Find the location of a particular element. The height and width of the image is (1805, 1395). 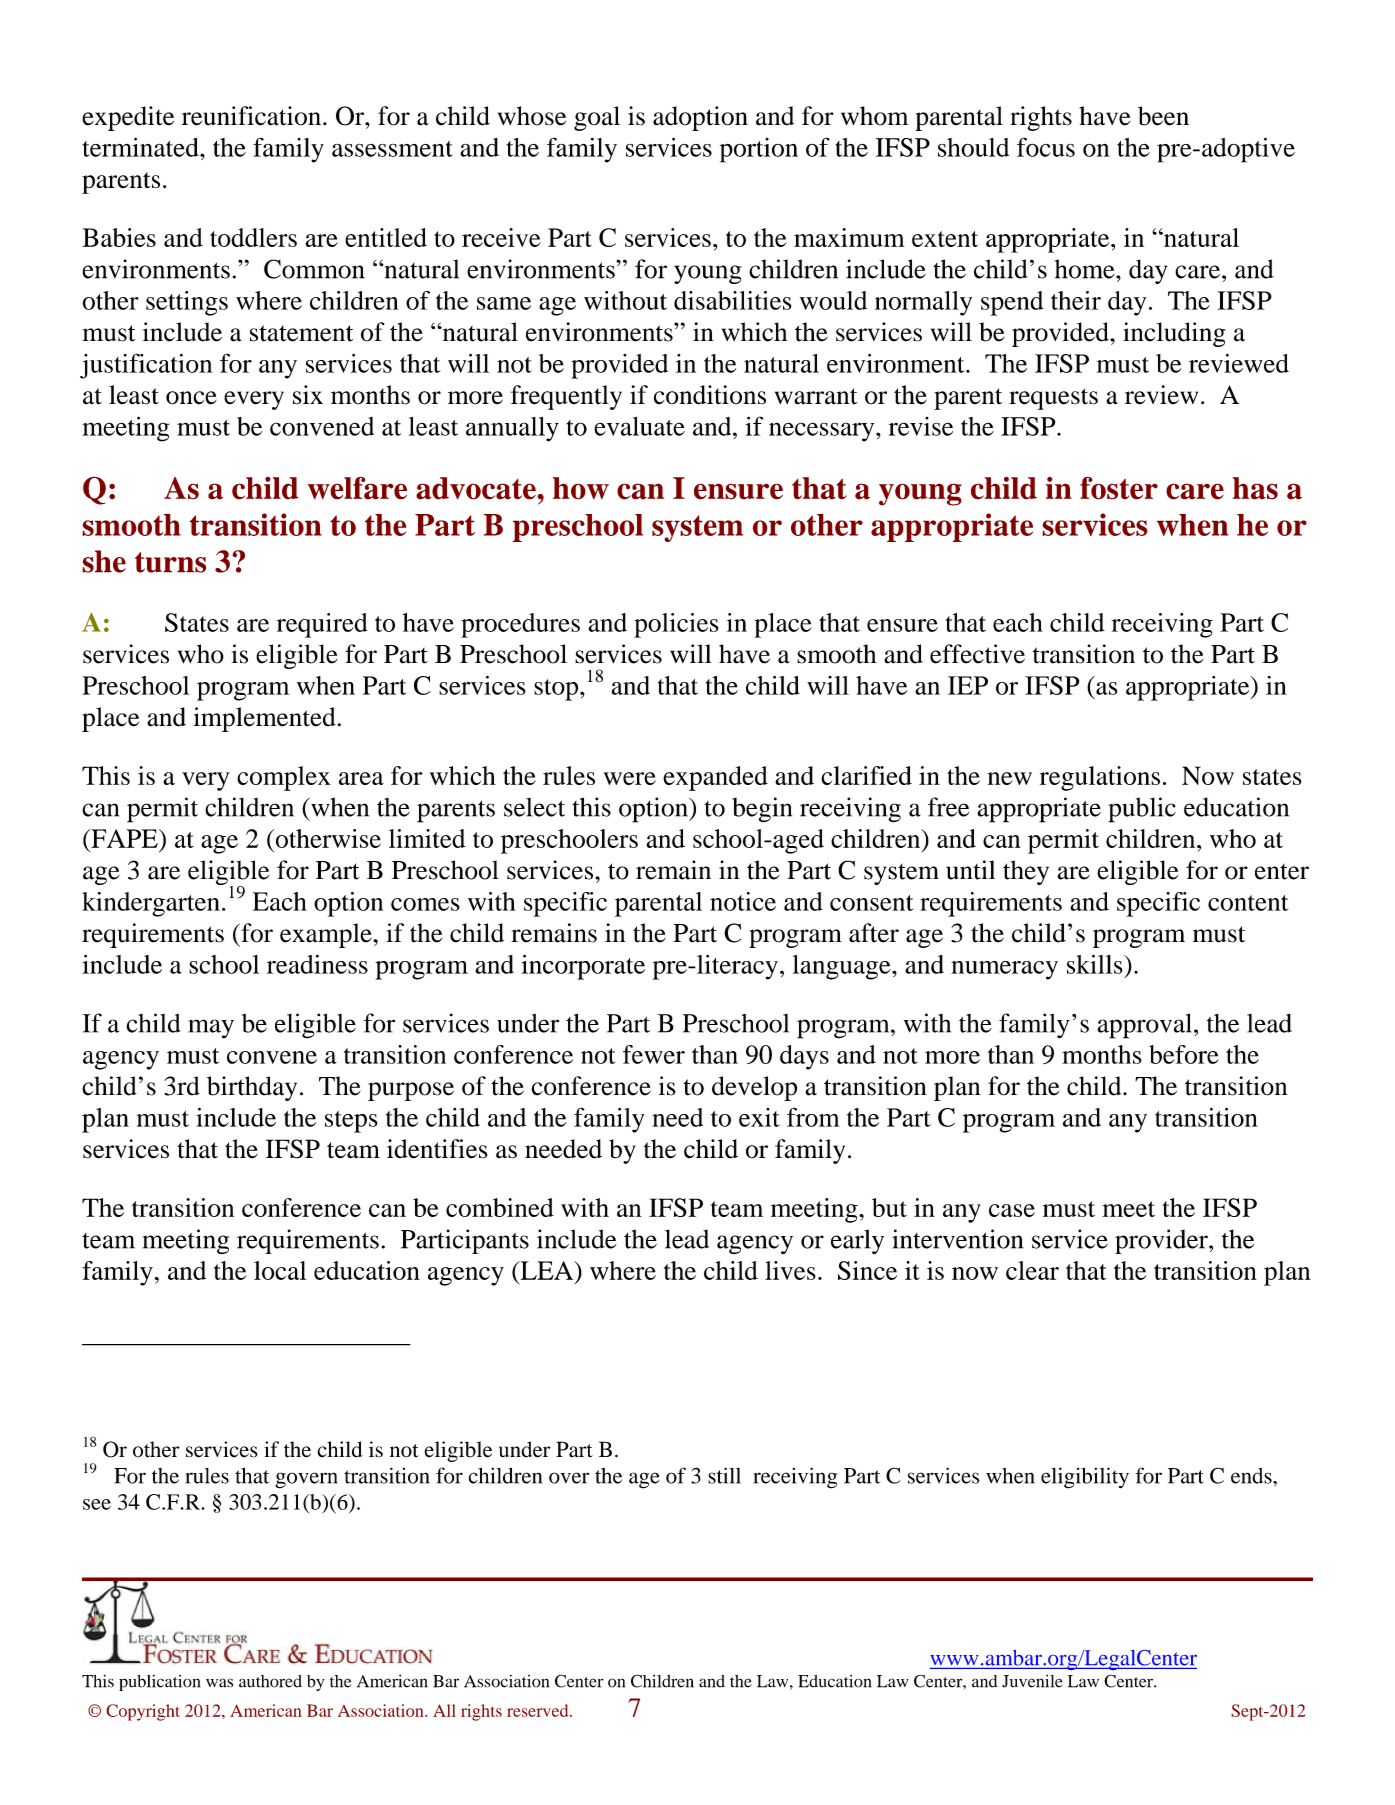

notice is located at coordinates (743, 901).
